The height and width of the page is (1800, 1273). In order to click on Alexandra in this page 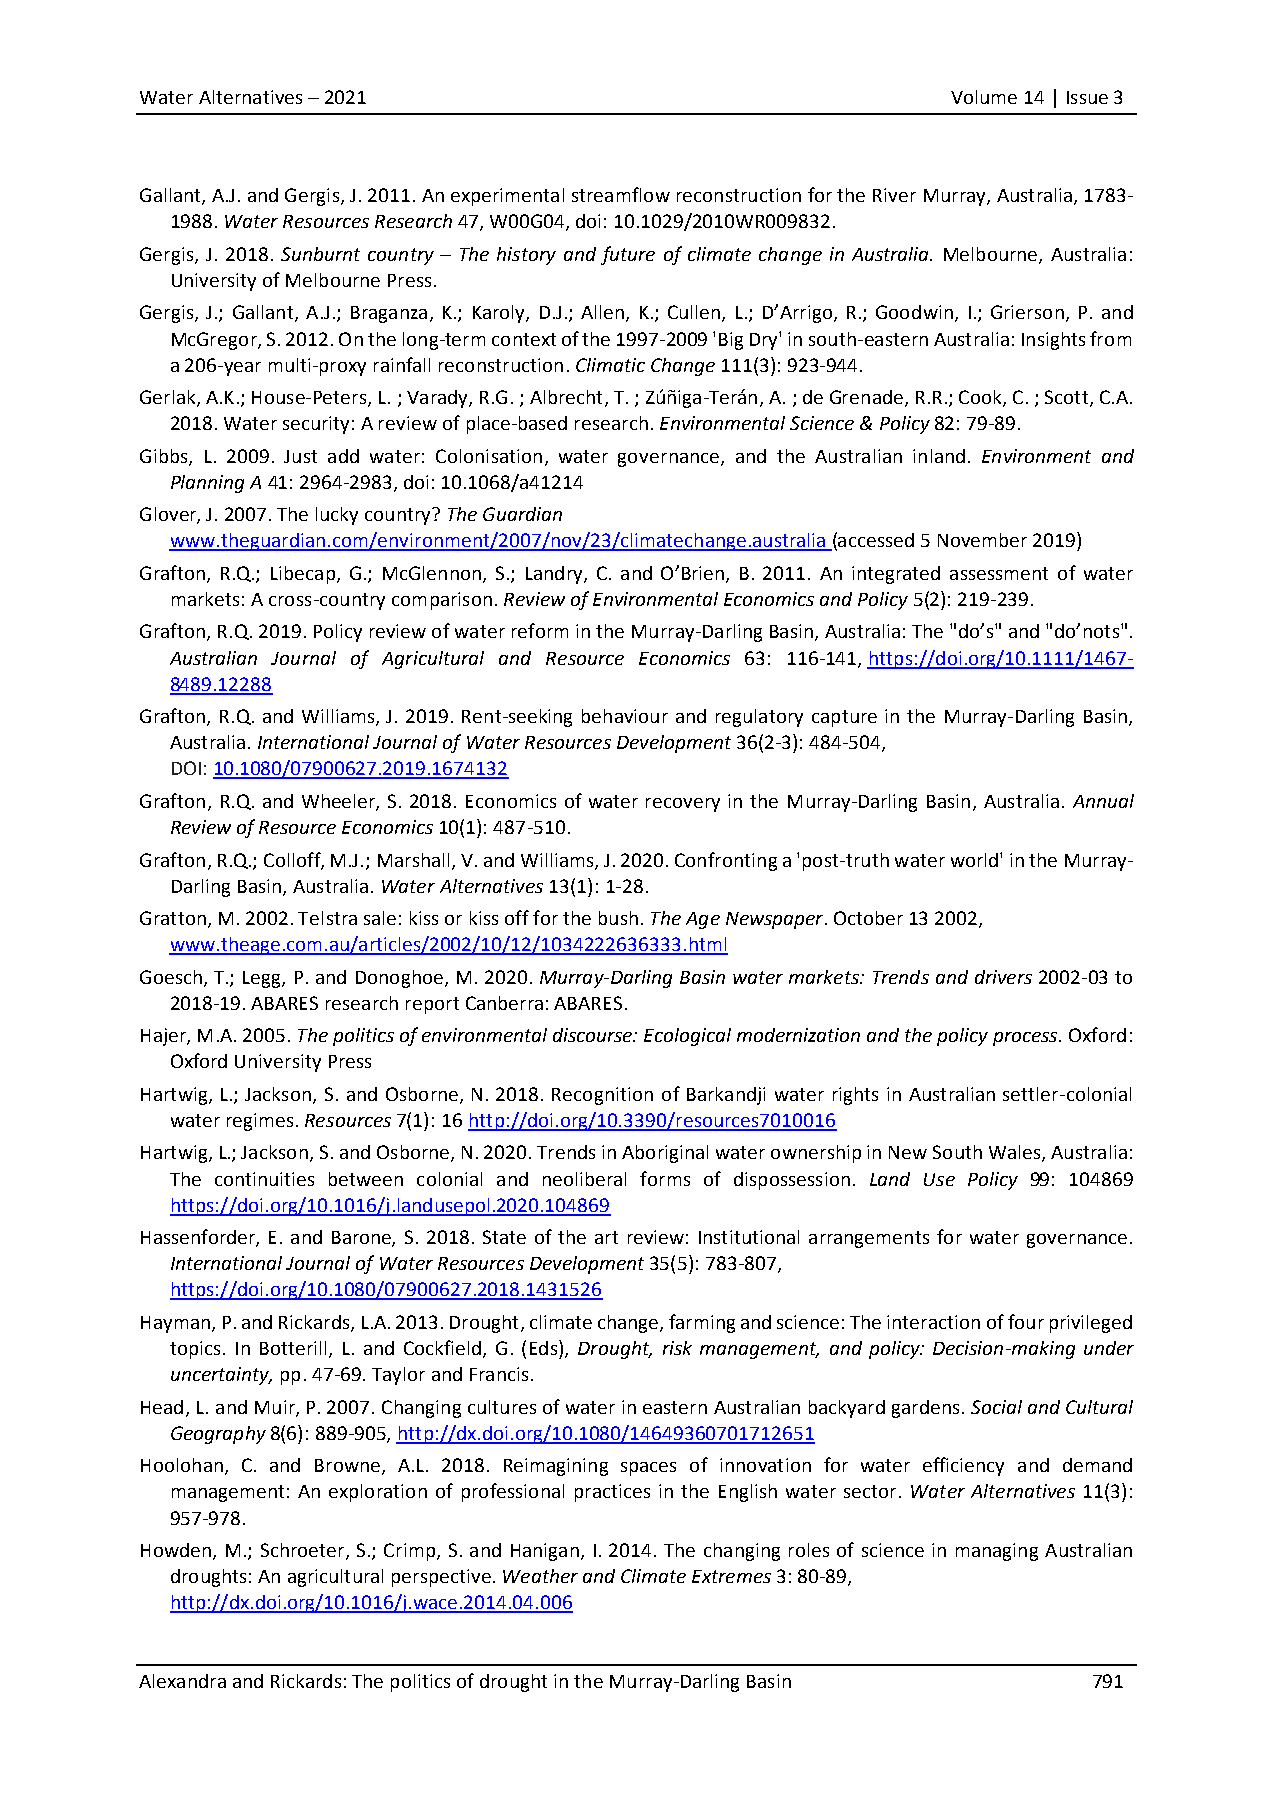, I will do `click(182, 1681)`.
